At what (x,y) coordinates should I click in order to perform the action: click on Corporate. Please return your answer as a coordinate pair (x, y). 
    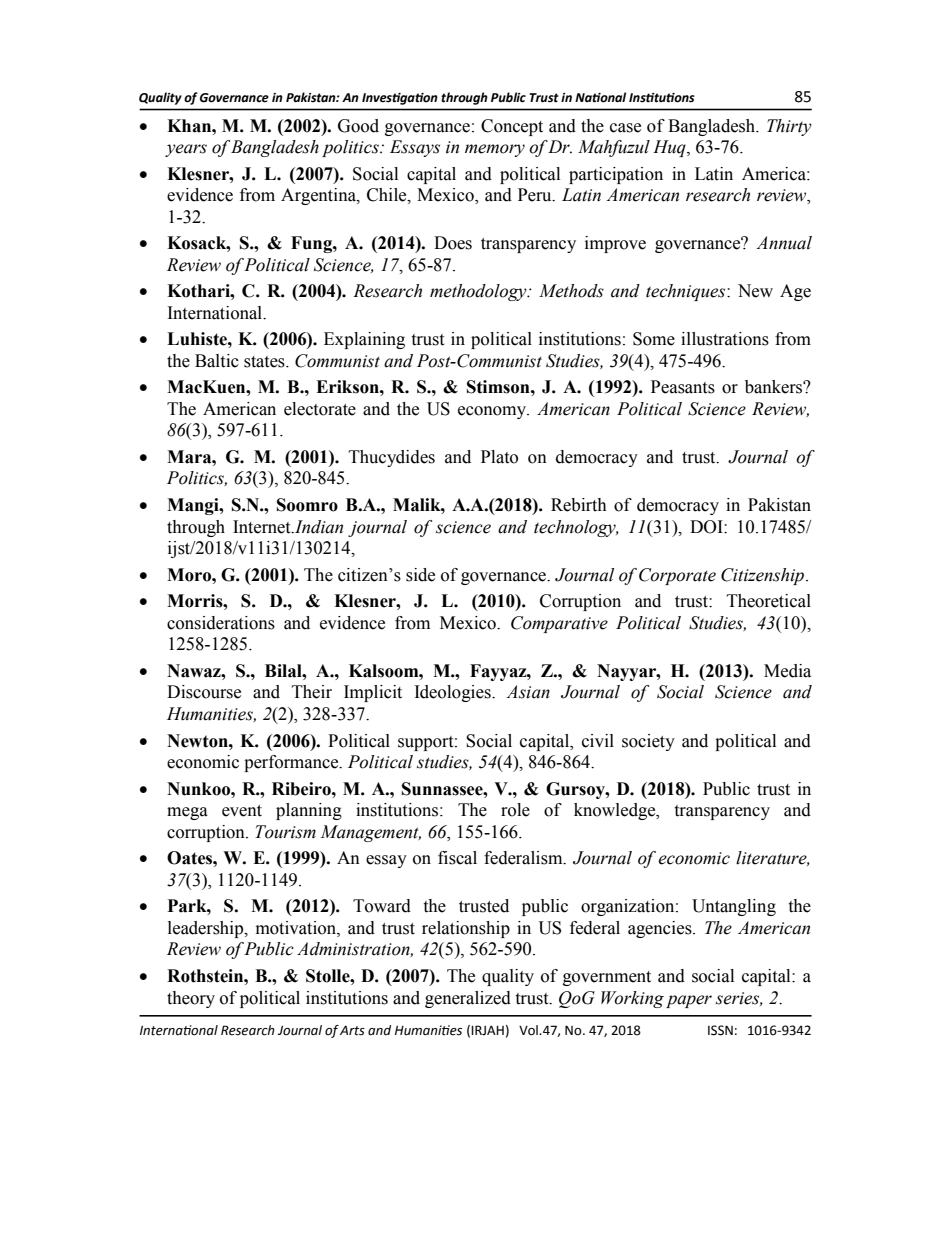
    Looking at the image, I should click on (677, 576).
